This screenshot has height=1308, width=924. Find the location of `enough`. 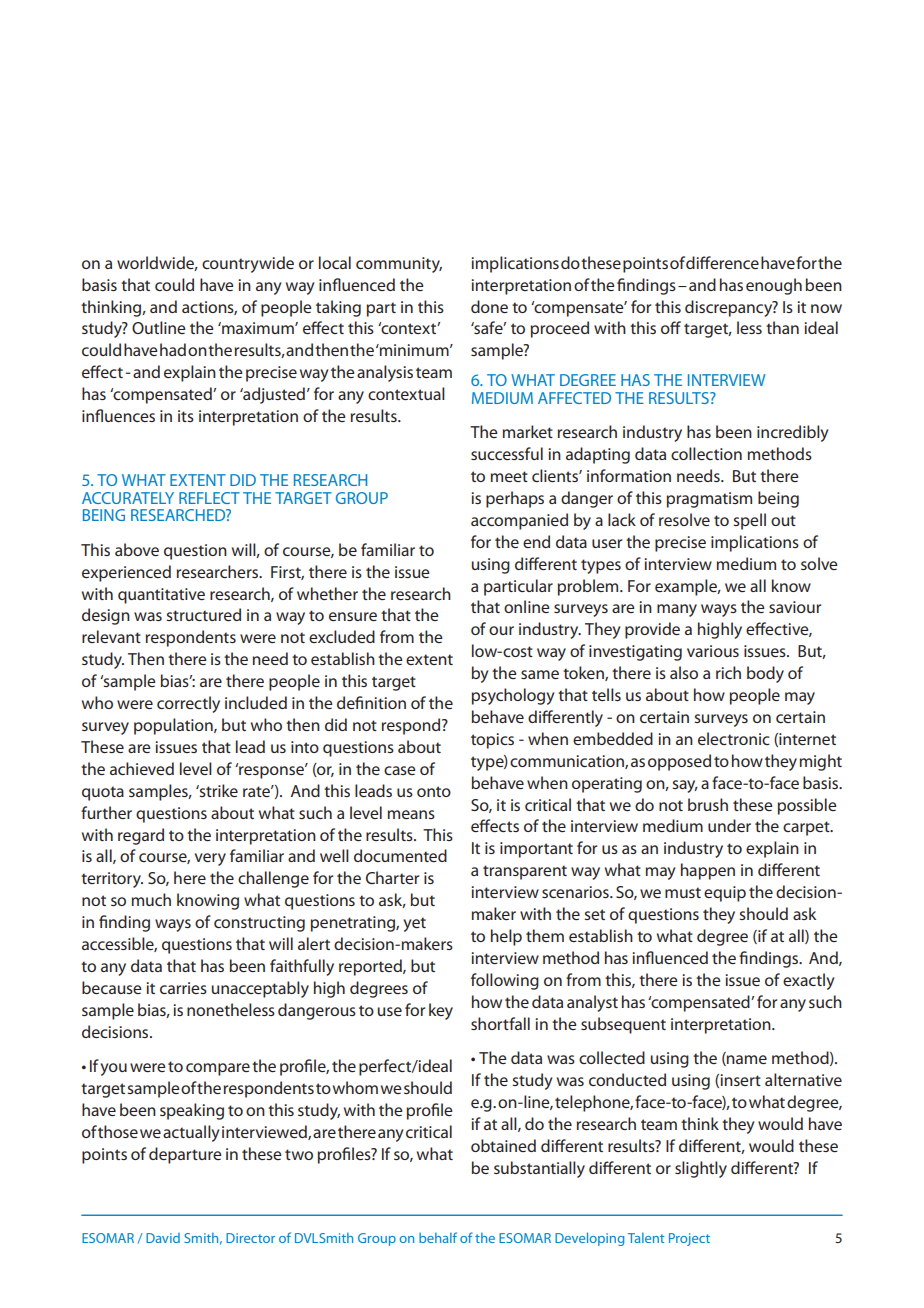

enough is located at coordinates (774, 286).
